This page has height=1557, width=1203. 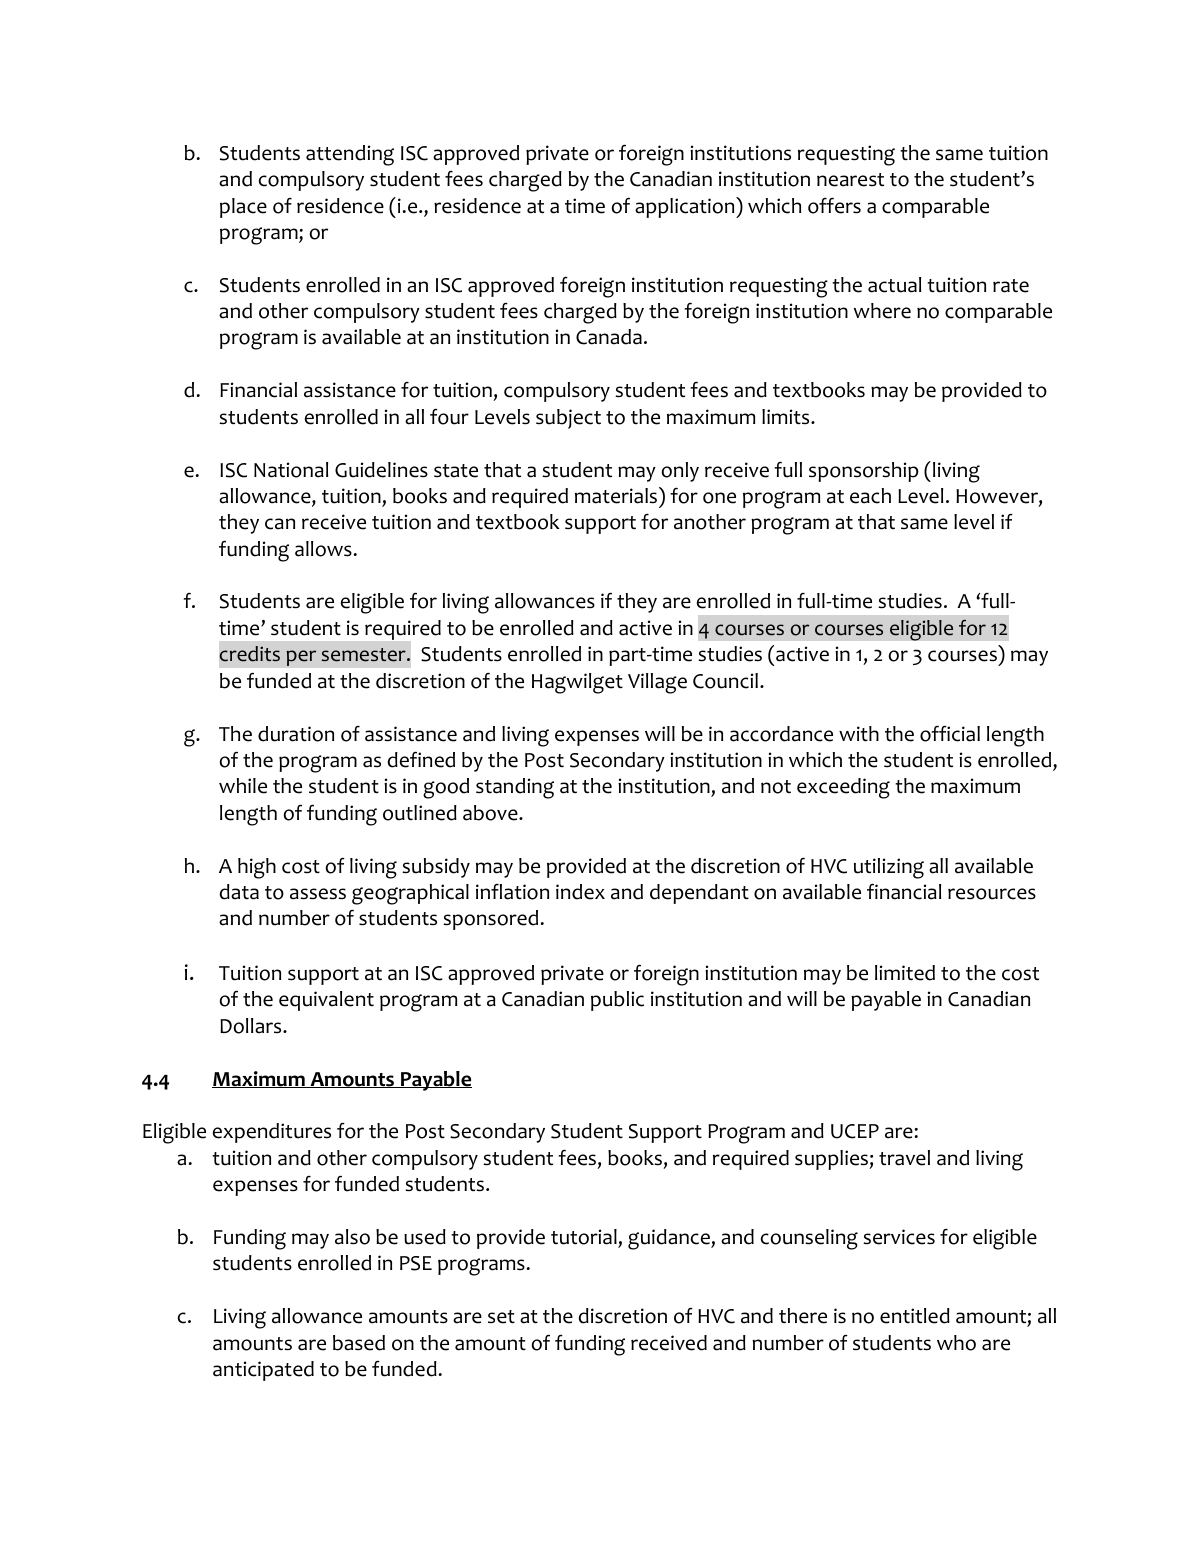 What do you see at coordinates (501, 1317) in the page?
I see `set` at bounding box center [501, 1317].
